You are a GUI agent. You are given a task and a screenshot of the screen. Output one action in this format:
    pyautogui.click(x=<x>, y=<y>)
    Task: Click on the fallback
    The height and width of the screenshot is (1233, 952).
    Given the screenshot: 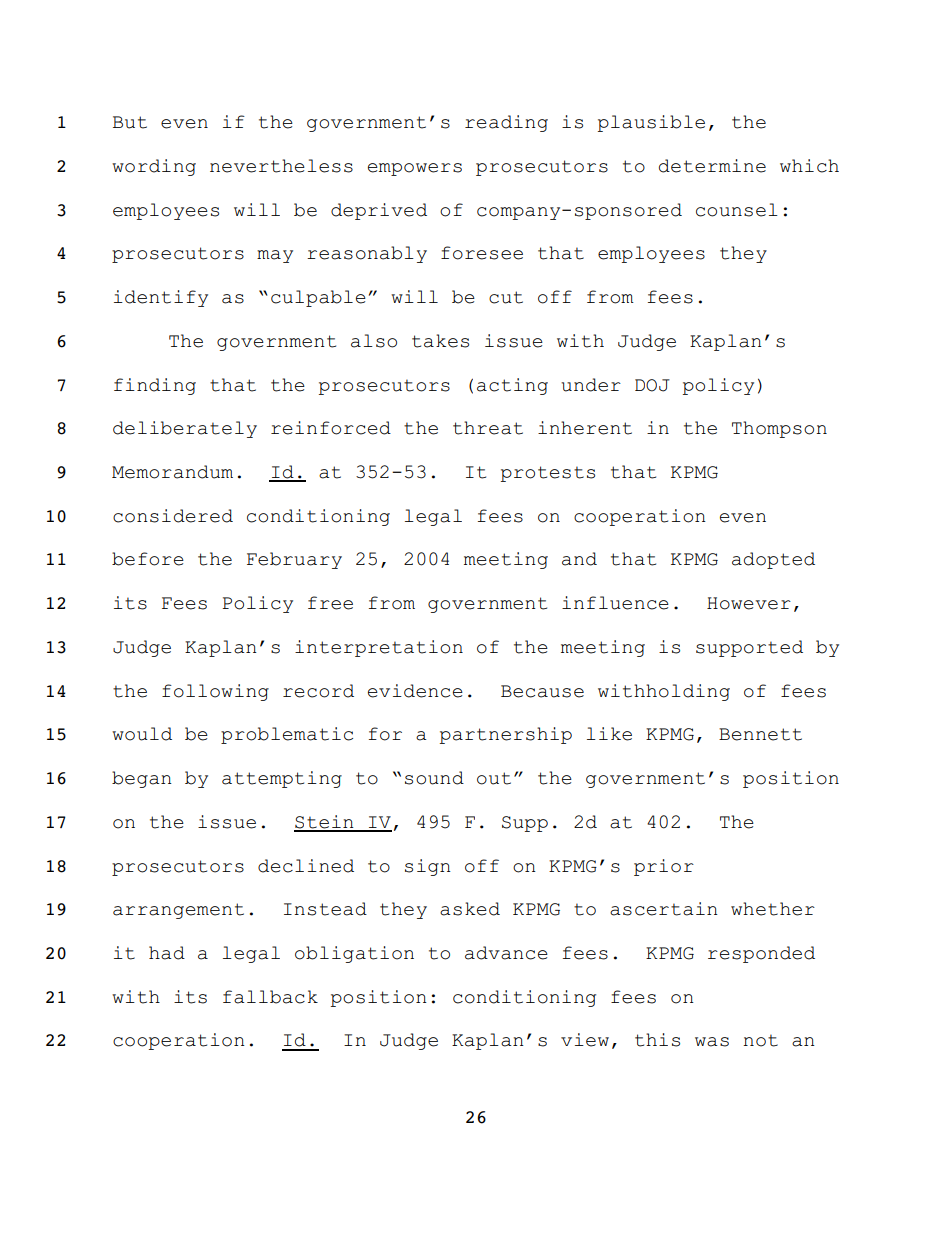 What is the action you would take?
    pyautogui.click(x=270, y=997)
